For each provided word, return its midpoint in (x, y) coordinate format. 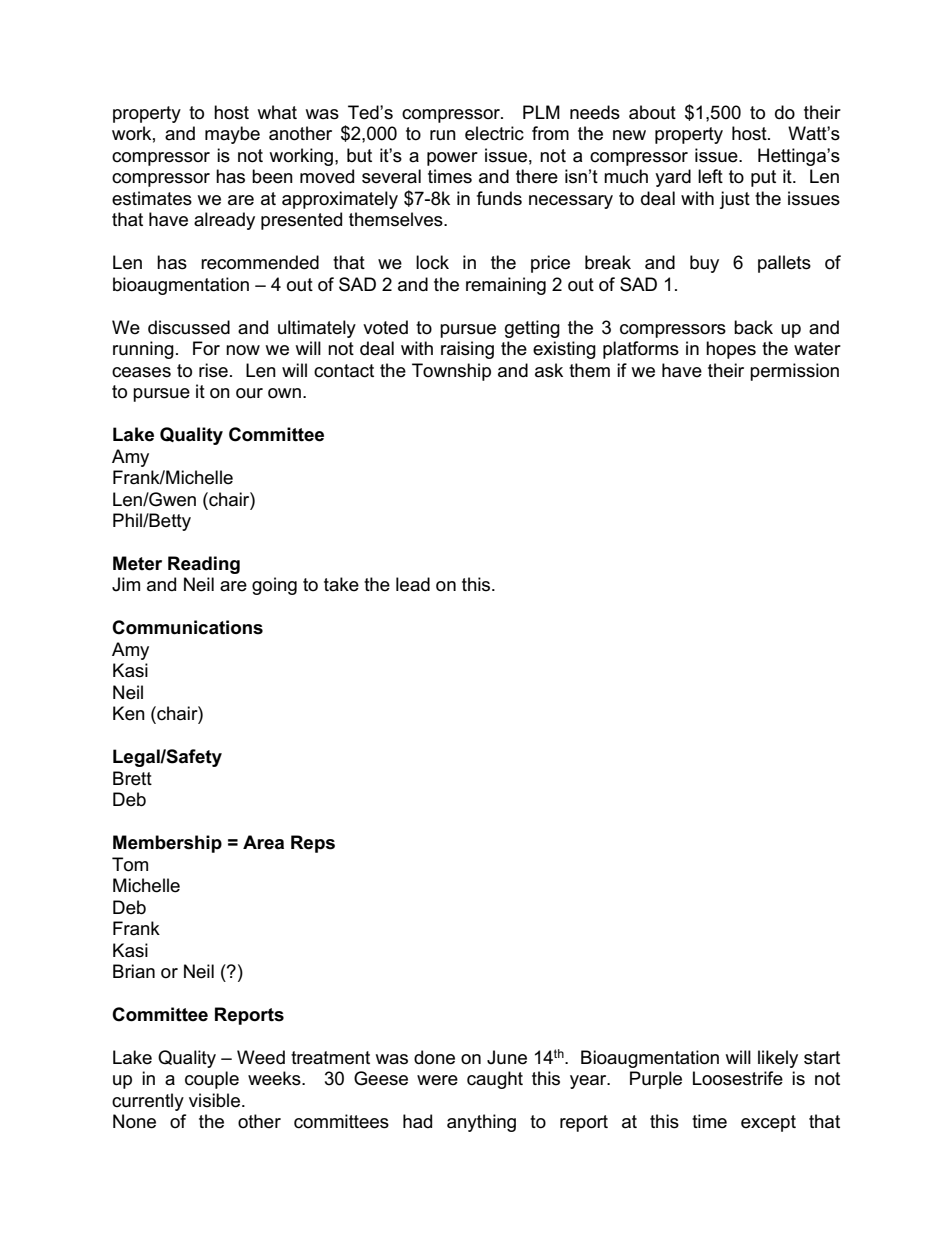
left (710, 176)
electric (494, 133)
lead (413, 584)
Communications (187, 627)
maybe (232, 135)
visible (216, 1100)
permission (794, 372)
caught (495, 1080)
